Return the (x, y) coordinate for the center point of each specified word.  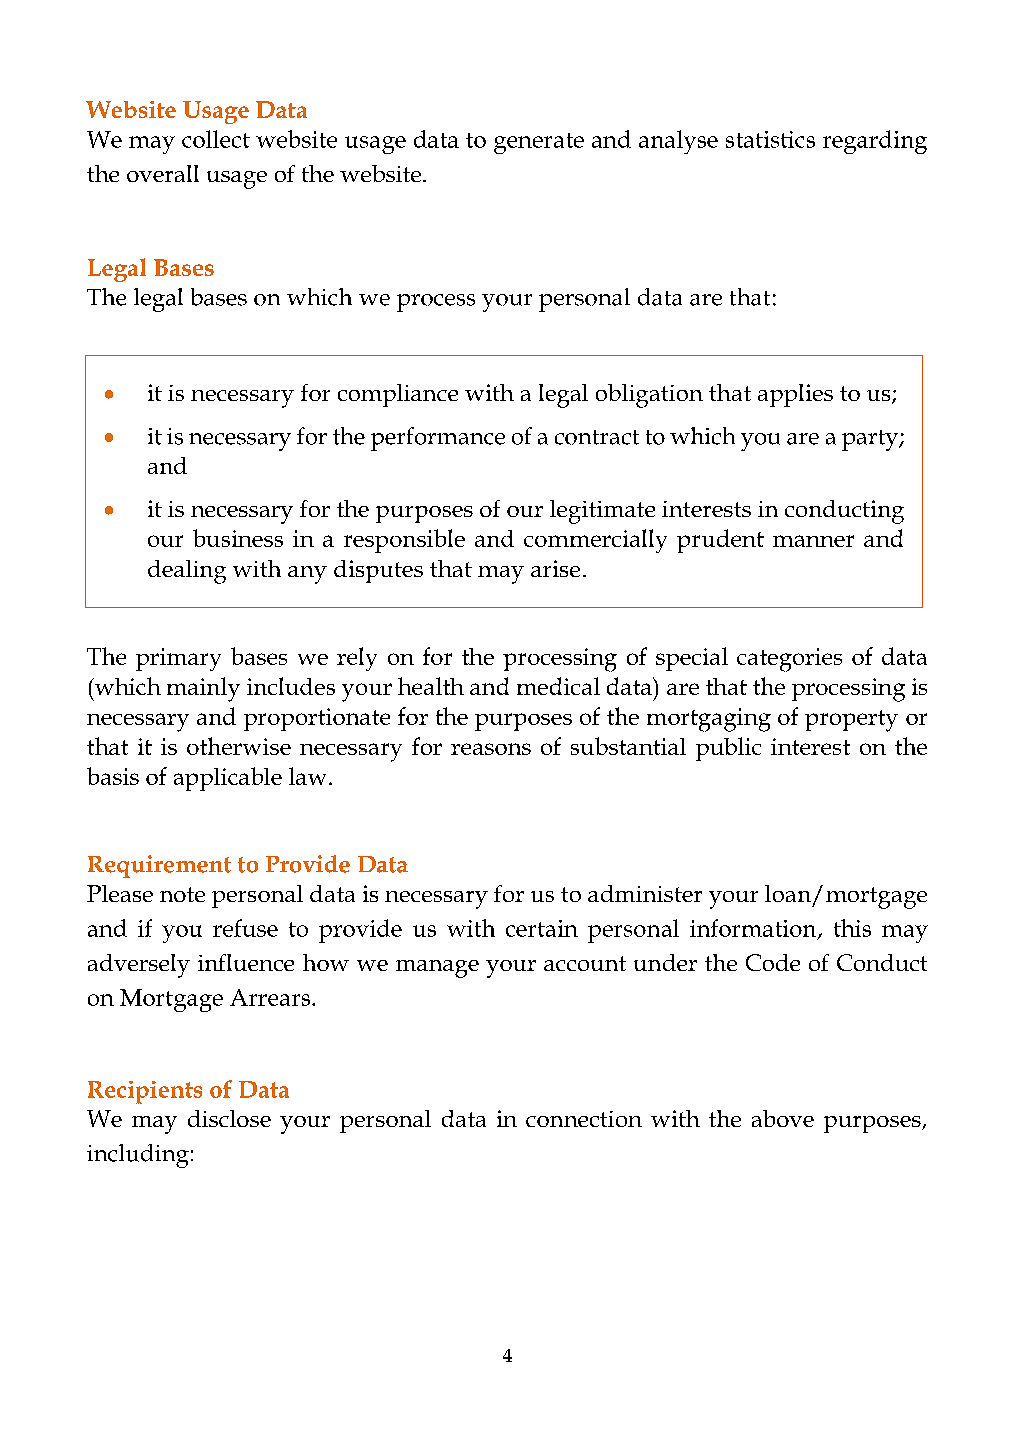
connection (584, 1119)
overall (163, 173)
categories (789, 660)
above (783, 1118)
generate (539, 143)
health (431, 686)
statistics (770, 139)
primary (178, 659)
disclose (229, 1118)
